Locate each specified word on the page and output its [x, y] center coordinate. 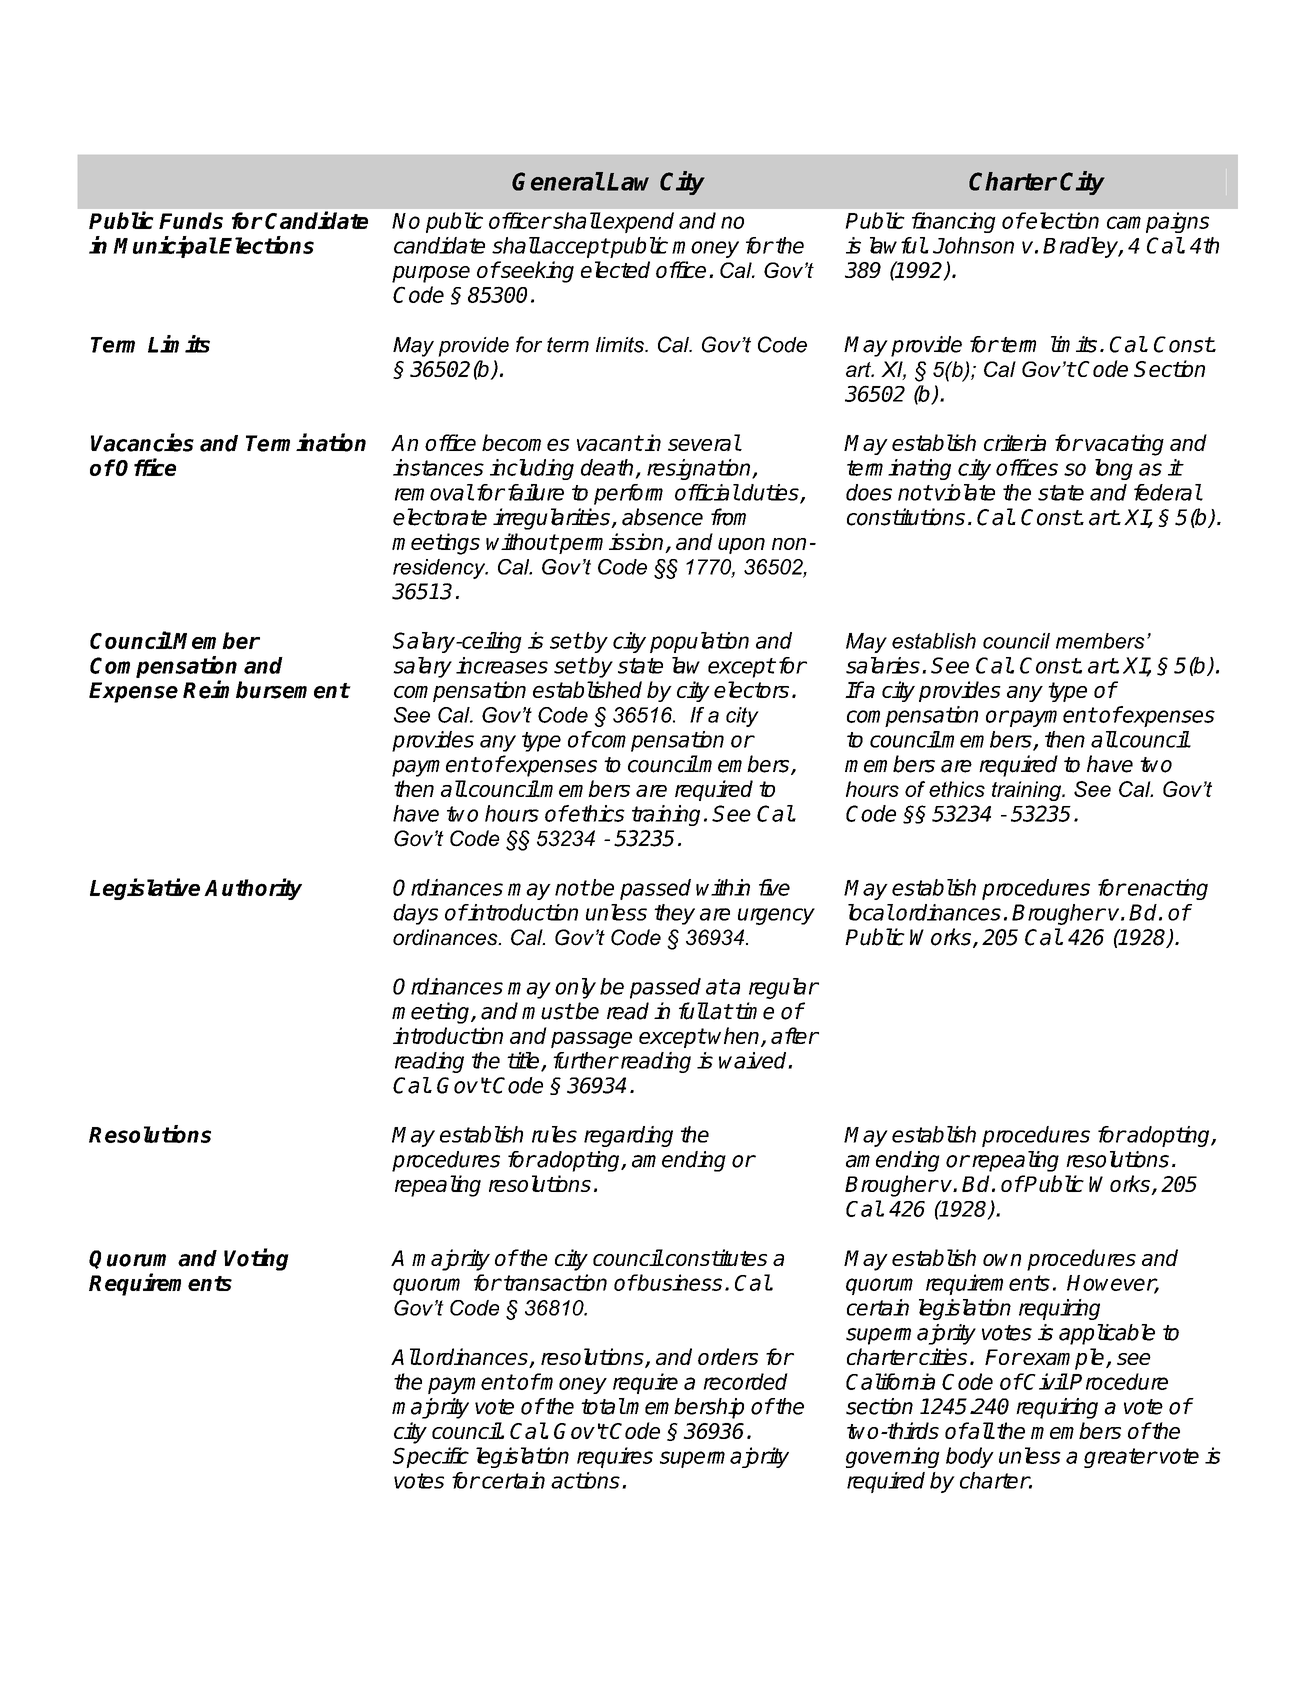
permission [611, 543]
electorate [440, 517]
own [1002, 1260]
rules [554, 1134]
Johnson [973, 245]
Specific [431, 1457]
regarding [628, 1136]
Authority [253, 889]
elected [615, 269]
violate [965, 492]
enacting [1167, 889]
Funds [191, 220]
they [674, 914]
